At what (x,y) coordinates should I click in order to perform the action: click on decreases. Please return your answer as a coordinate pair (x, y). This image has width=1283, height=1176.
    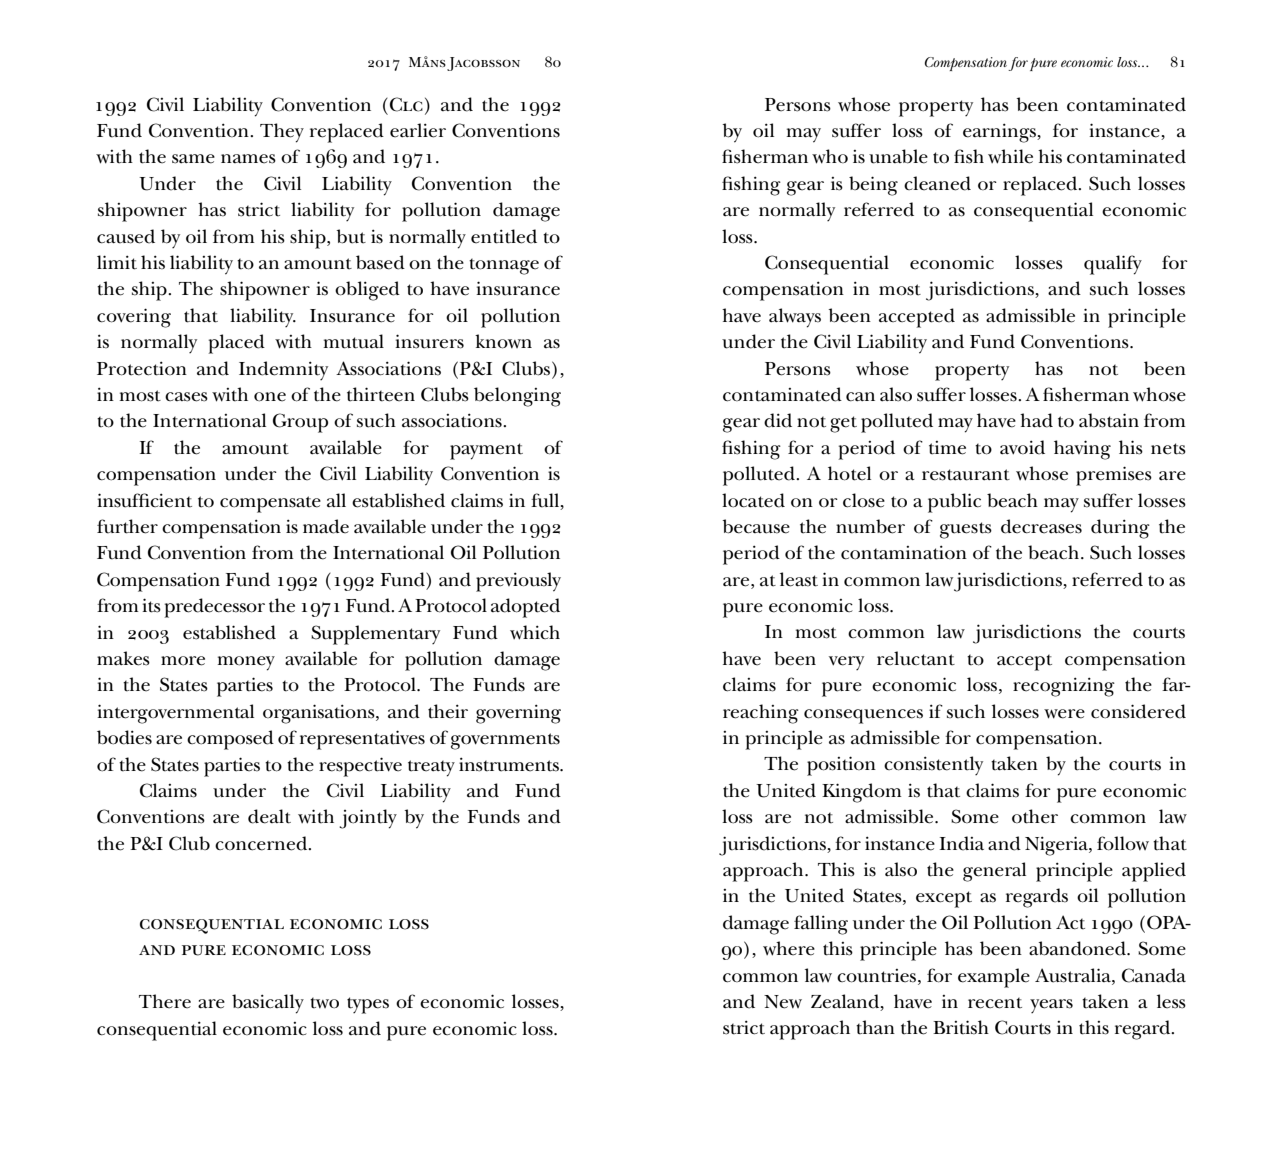
    Looking at the image, I should click on (1041, 526).
